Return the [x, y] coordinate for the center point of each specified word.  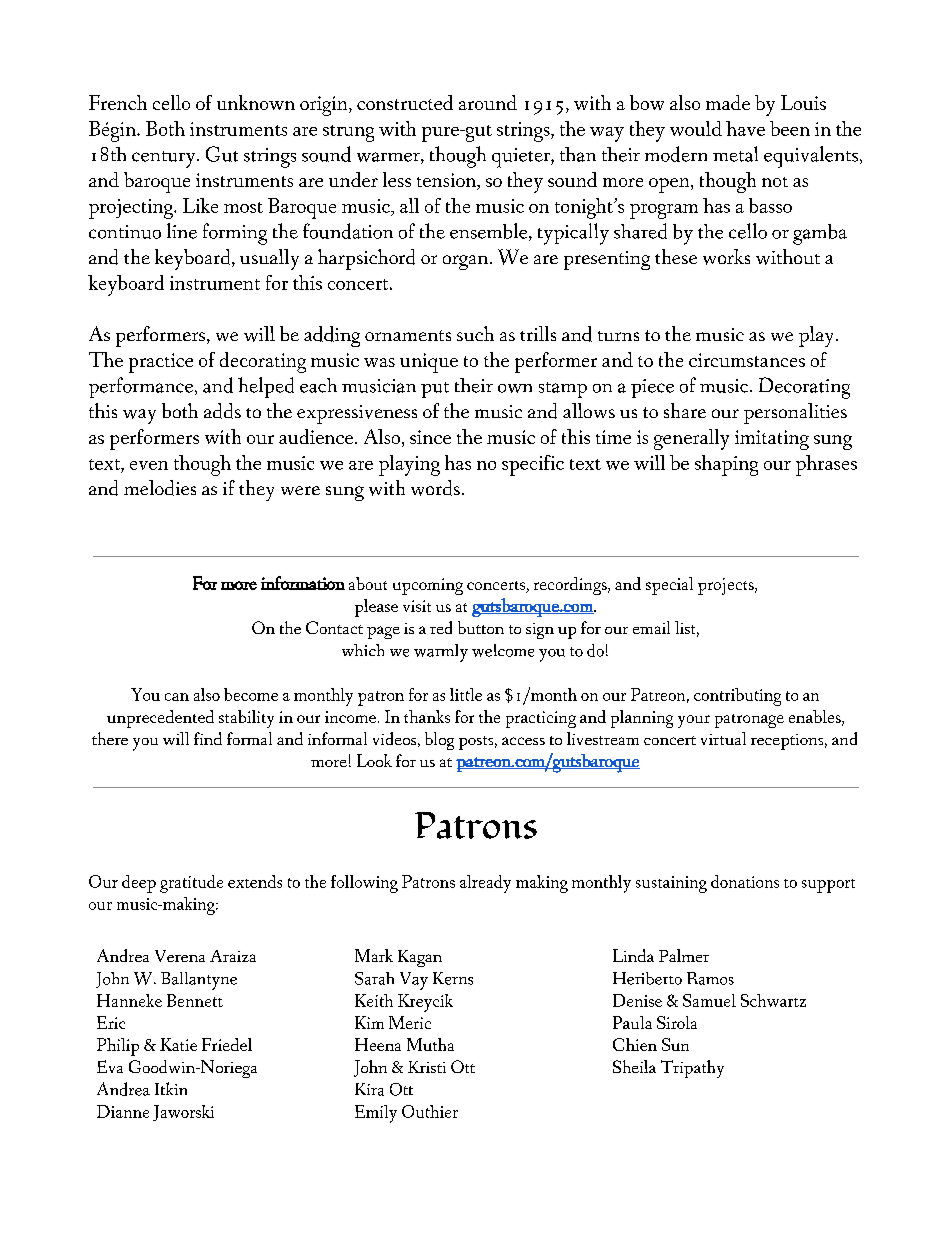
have [745, 128]
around [488, 102]
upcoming [428, 586]
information [303, 583]
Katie [178, 1044]
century [165, 159]
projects [726, 586]
